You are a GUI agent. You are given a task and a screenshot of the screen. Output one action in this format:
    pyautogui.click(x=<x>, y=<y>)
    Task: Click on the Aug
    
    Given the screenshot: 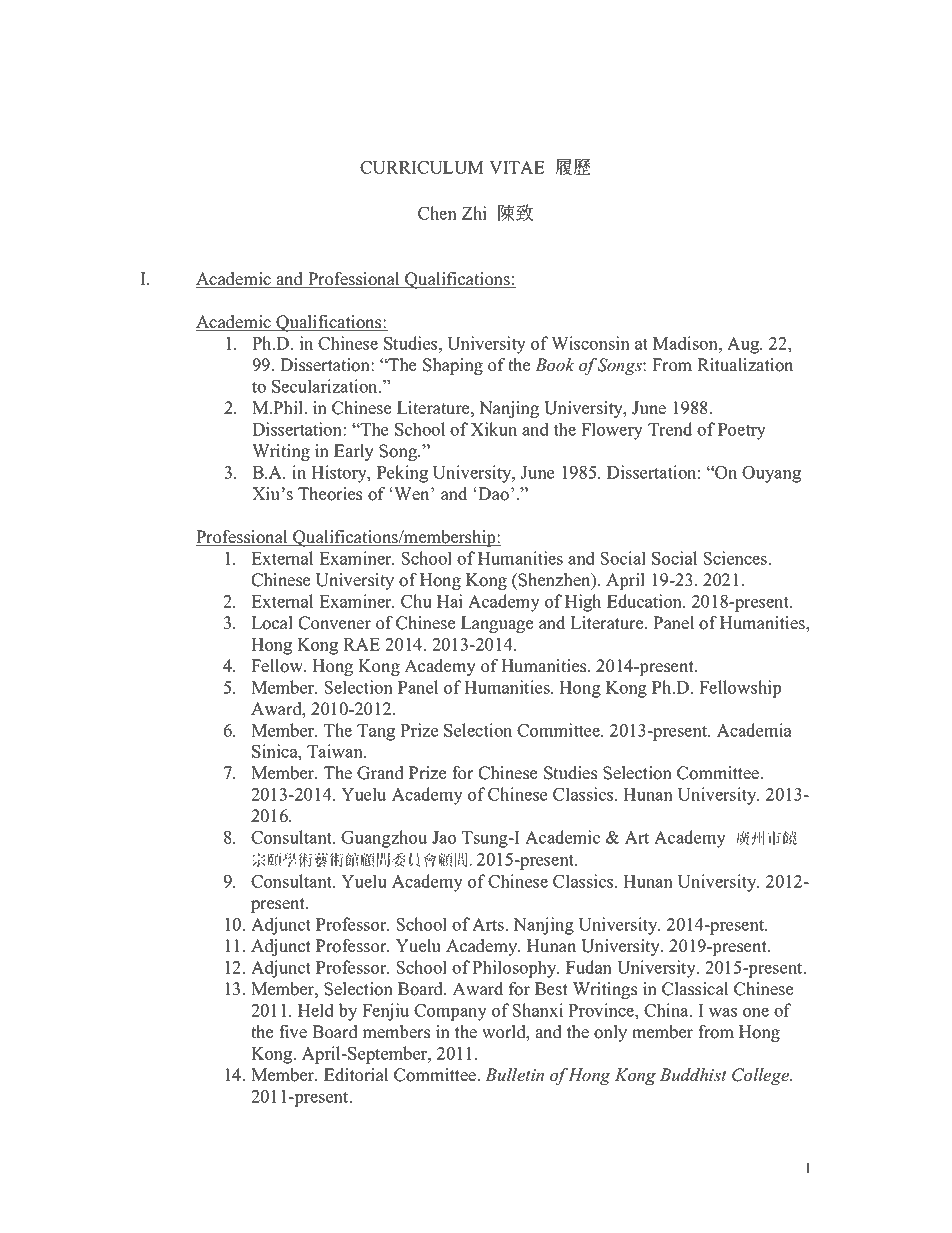 What is the action you would take?
    pyautogui.click(x=744, y=345)
